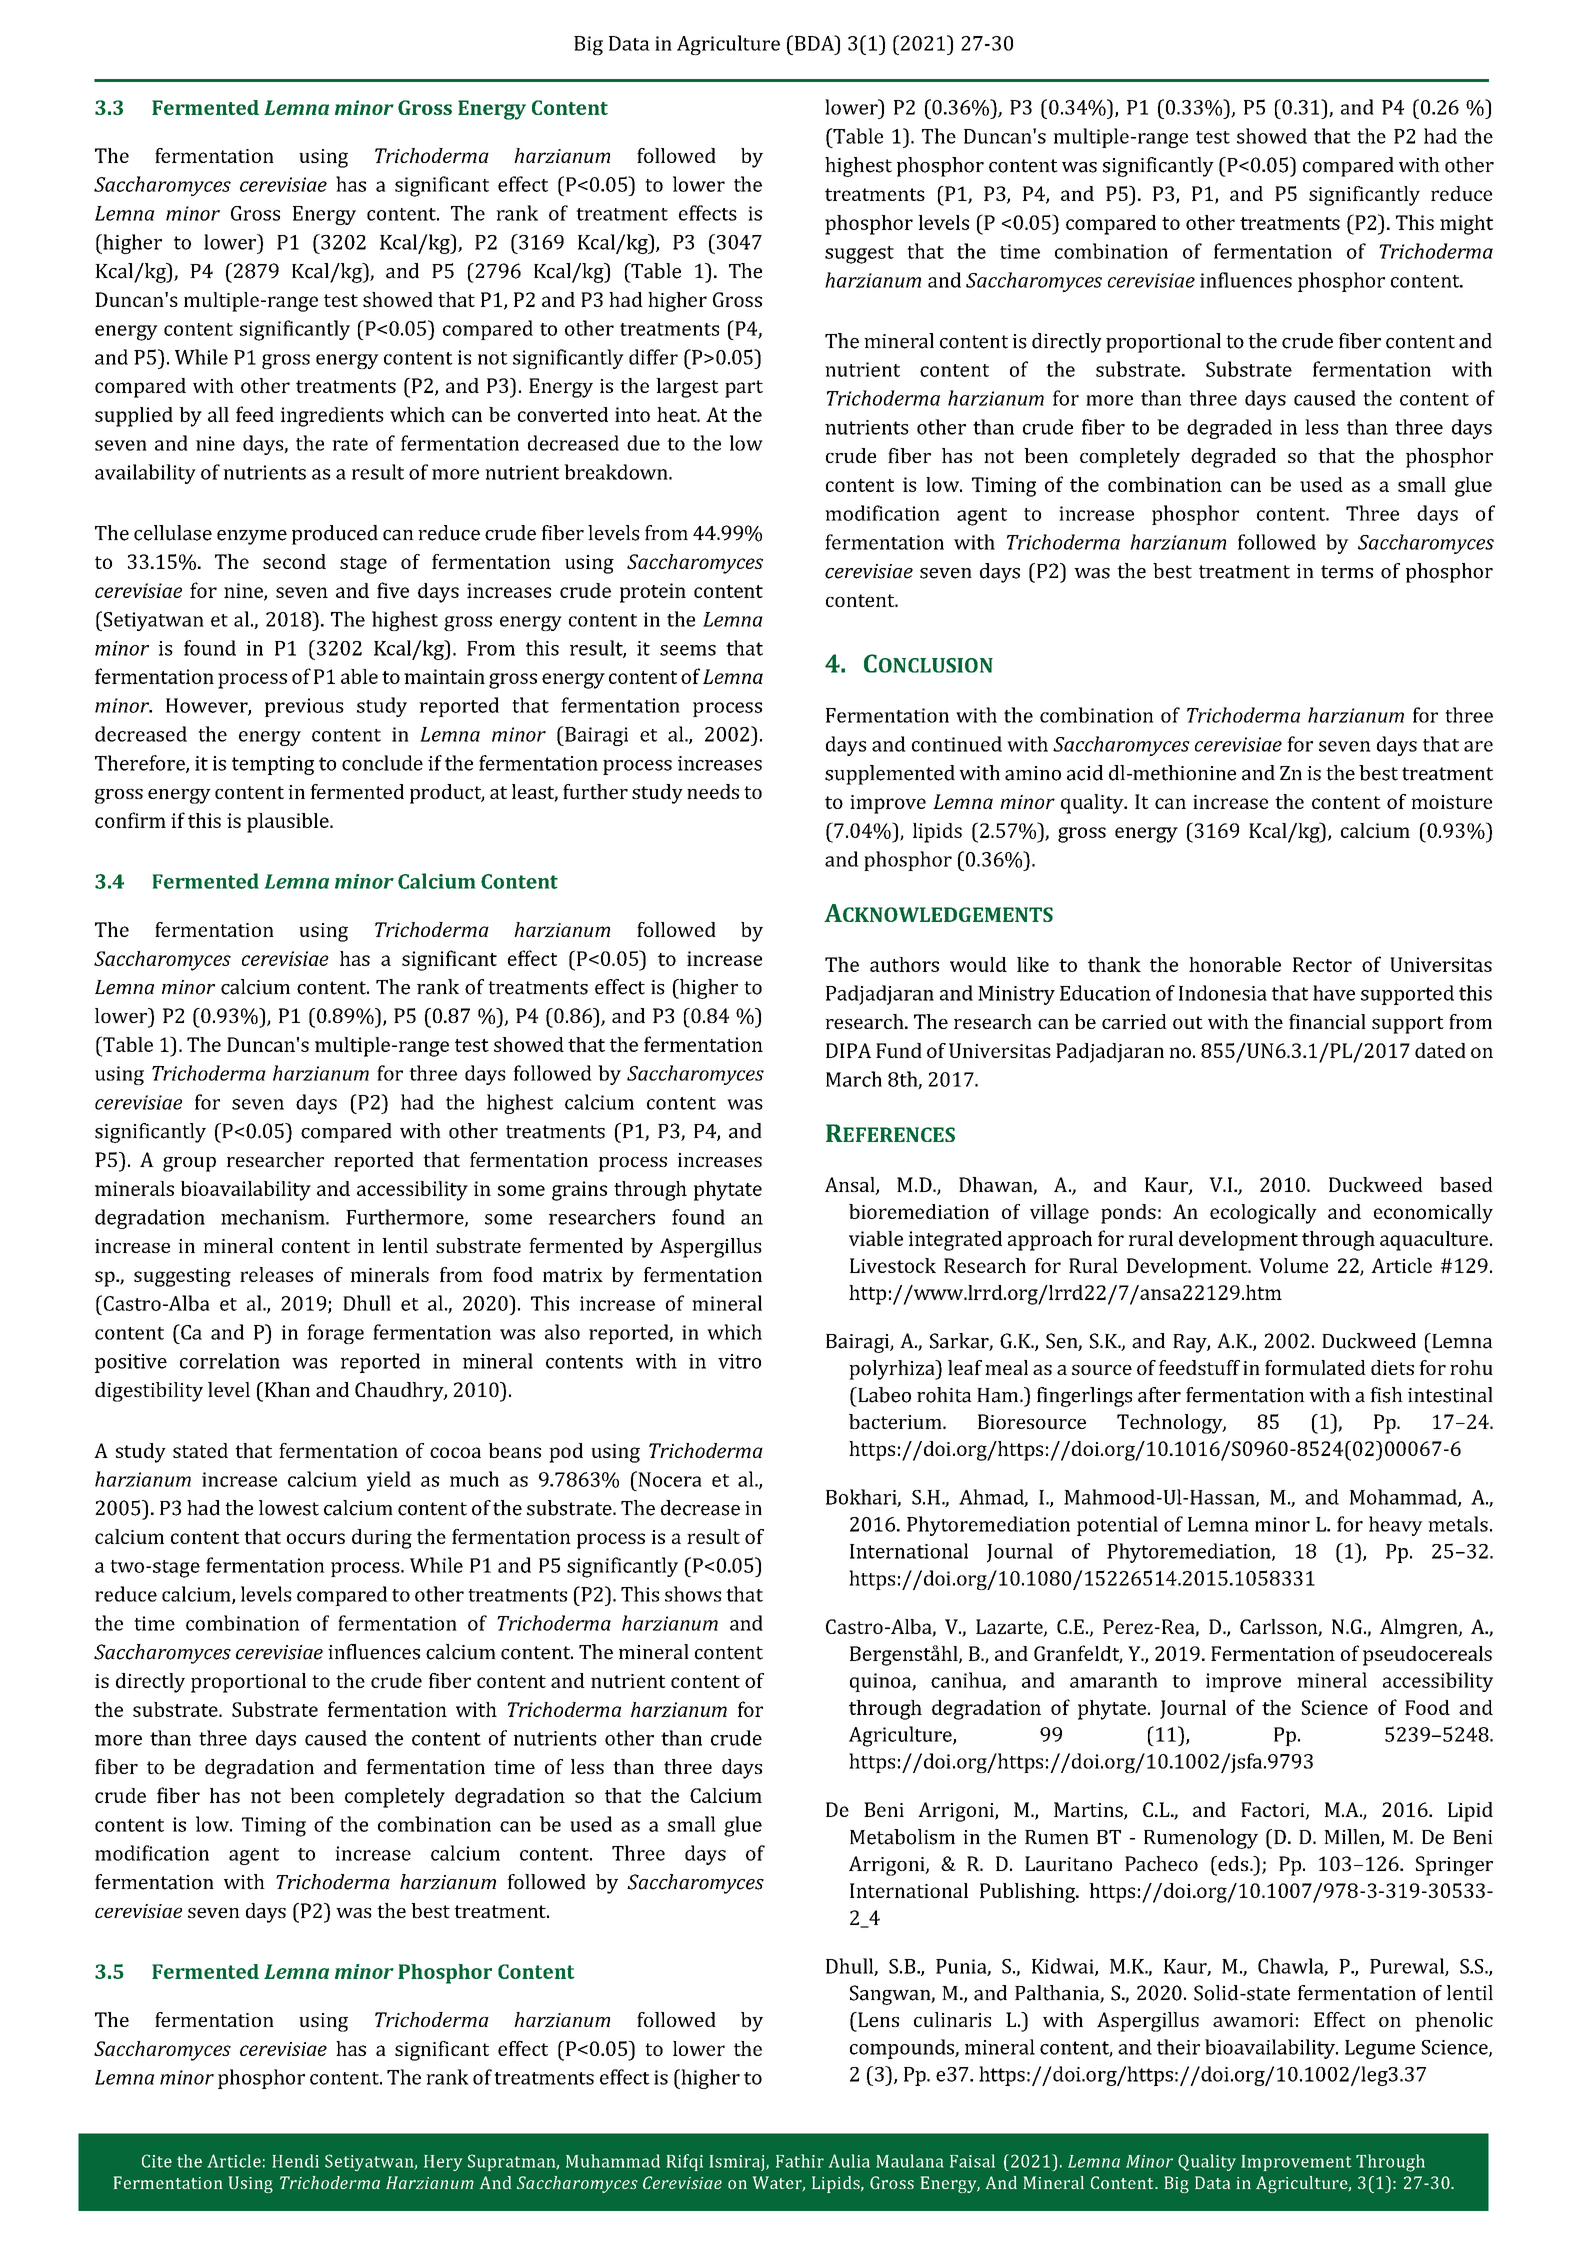 The image size is (1588, 2245). Describe the element at coordinates (157, 2161) in the page. I see `Cite` at that location.
